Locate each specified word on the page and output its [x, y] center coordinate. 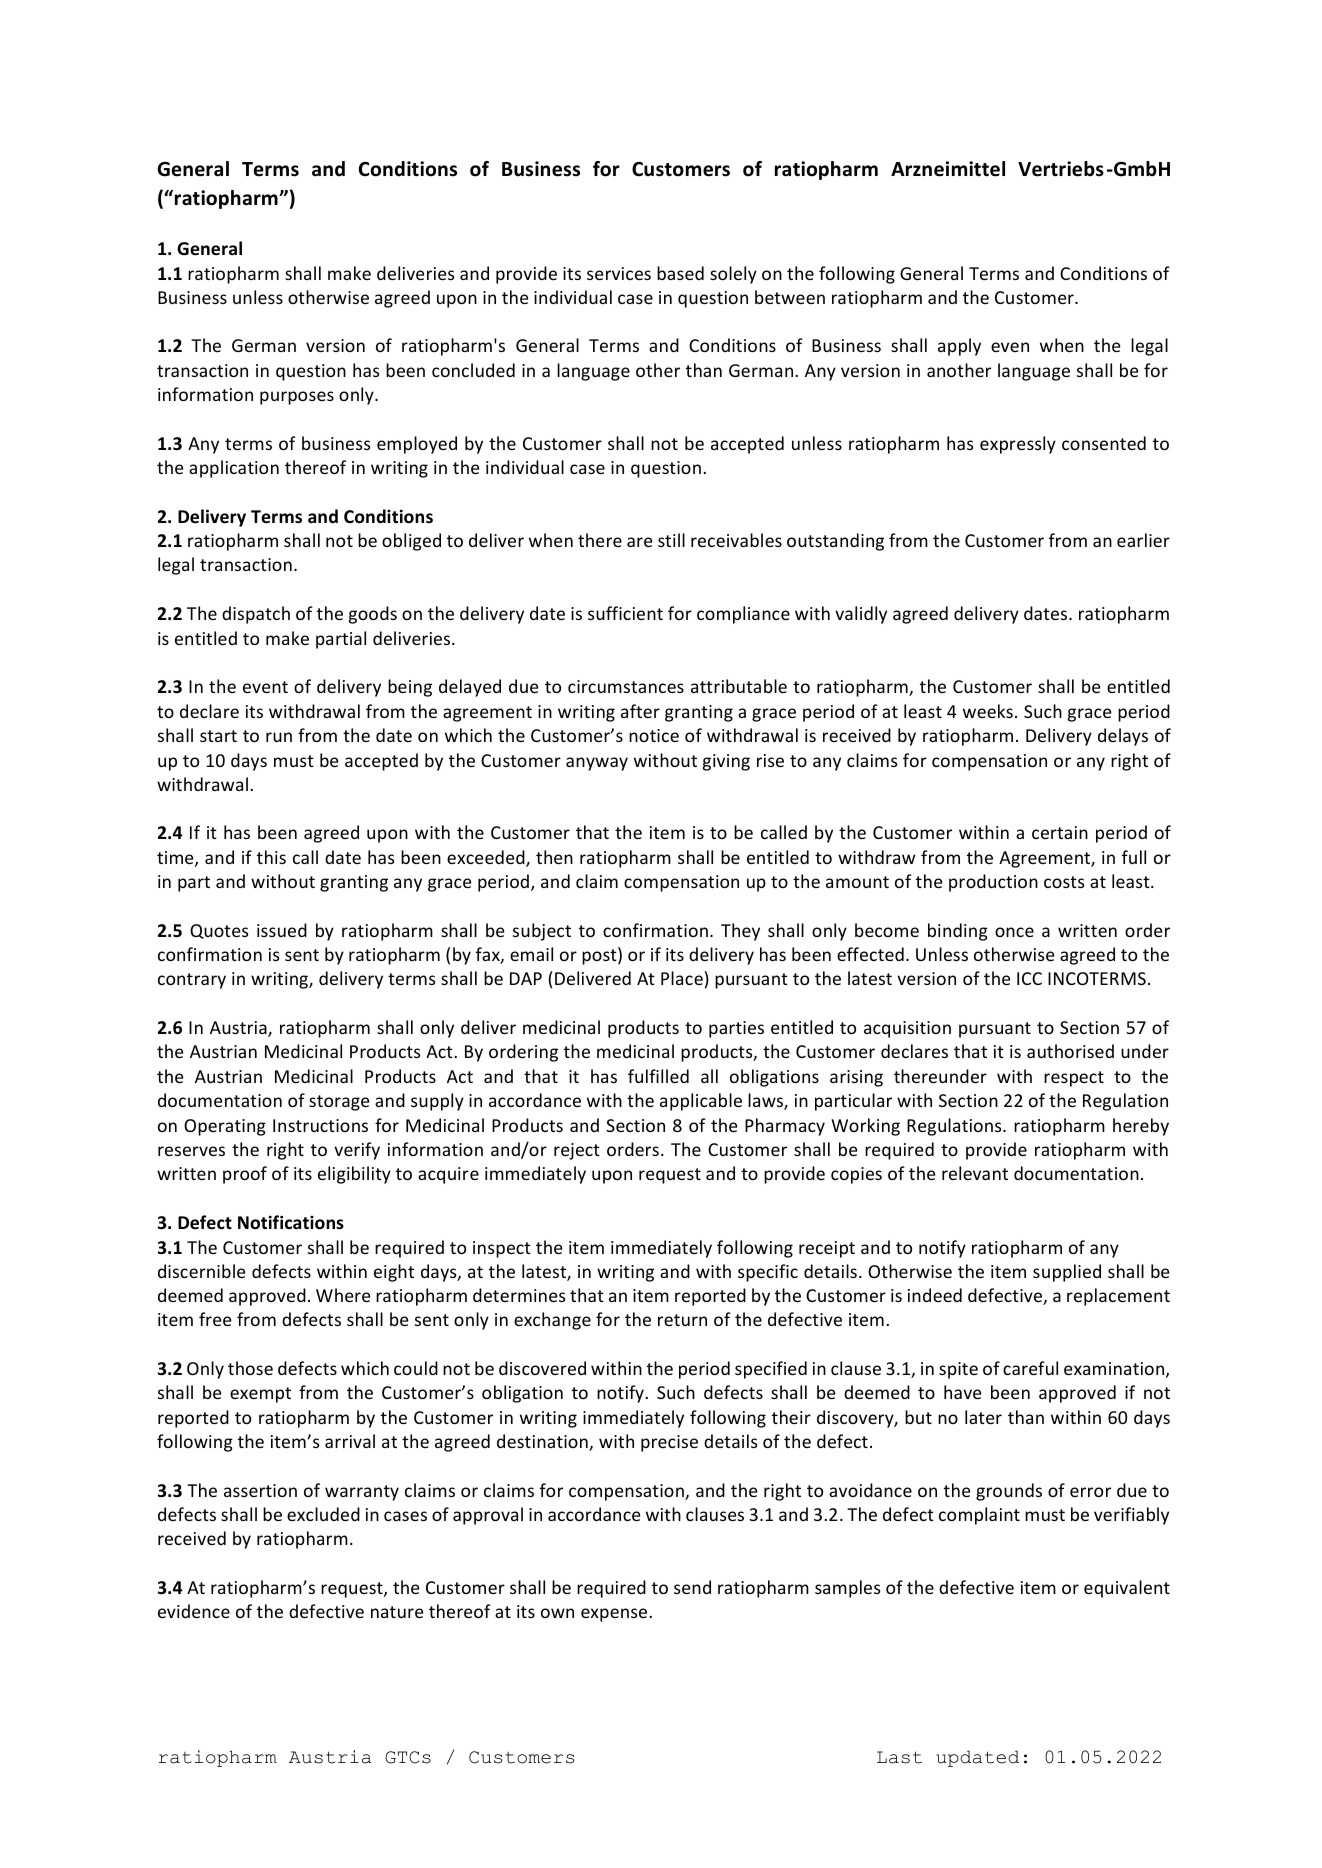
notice [654, 735]
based [680, 273]
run [279, 737]
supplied [1067, 1273]
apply [959, 347]
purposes [297, 398]
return [682, 1320]
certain [1060, 832]
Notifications [291, 1222]
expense [615, 1615]
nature [397, 1612]
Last [899, 1757]
